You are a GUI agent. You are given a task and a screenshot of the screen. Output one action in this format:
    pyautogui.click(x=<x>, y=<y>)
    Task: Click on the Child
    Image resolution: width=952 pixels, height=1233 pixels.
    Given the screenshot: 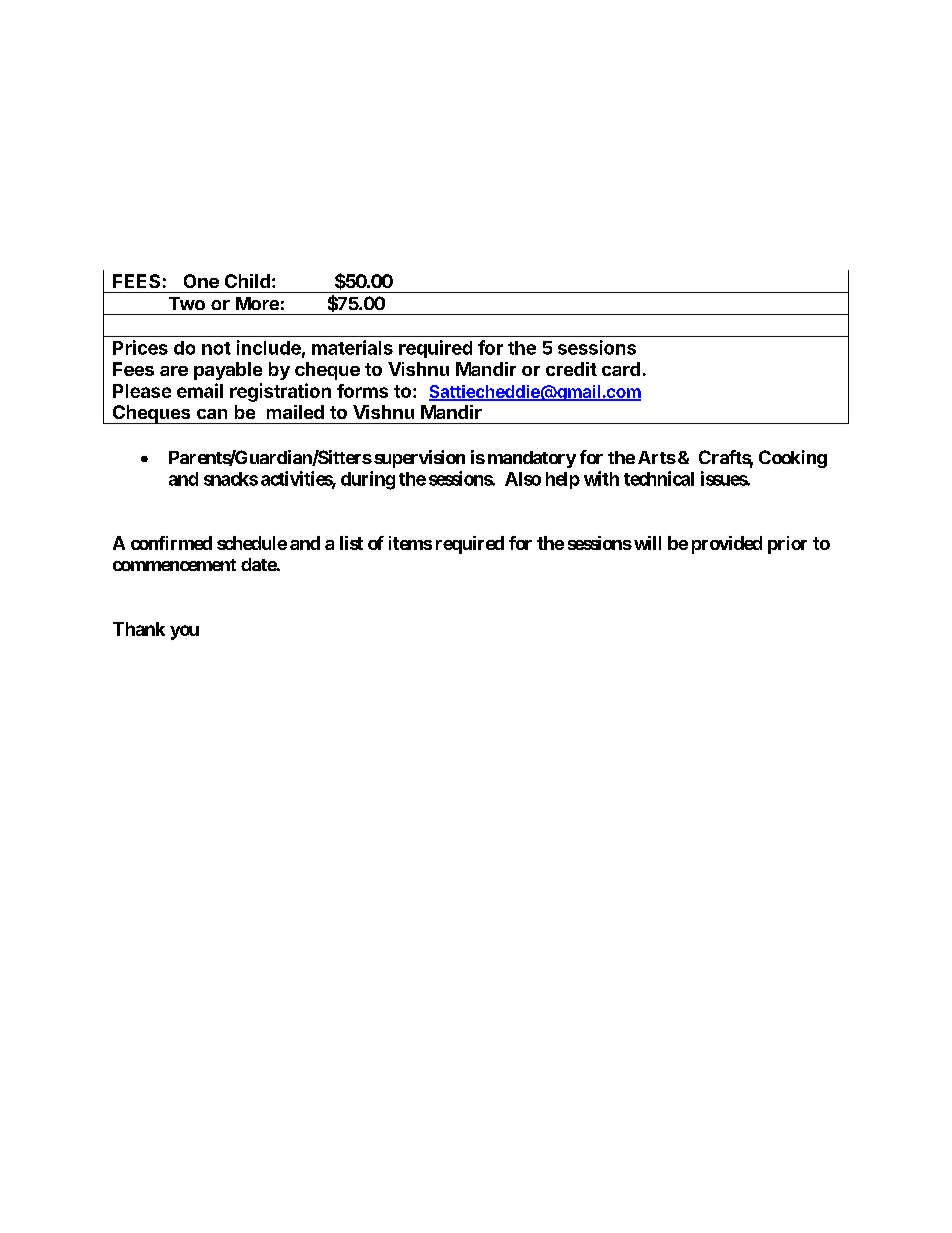 What is the action you would take?
    pyautogui.click(x=247, y=281)
